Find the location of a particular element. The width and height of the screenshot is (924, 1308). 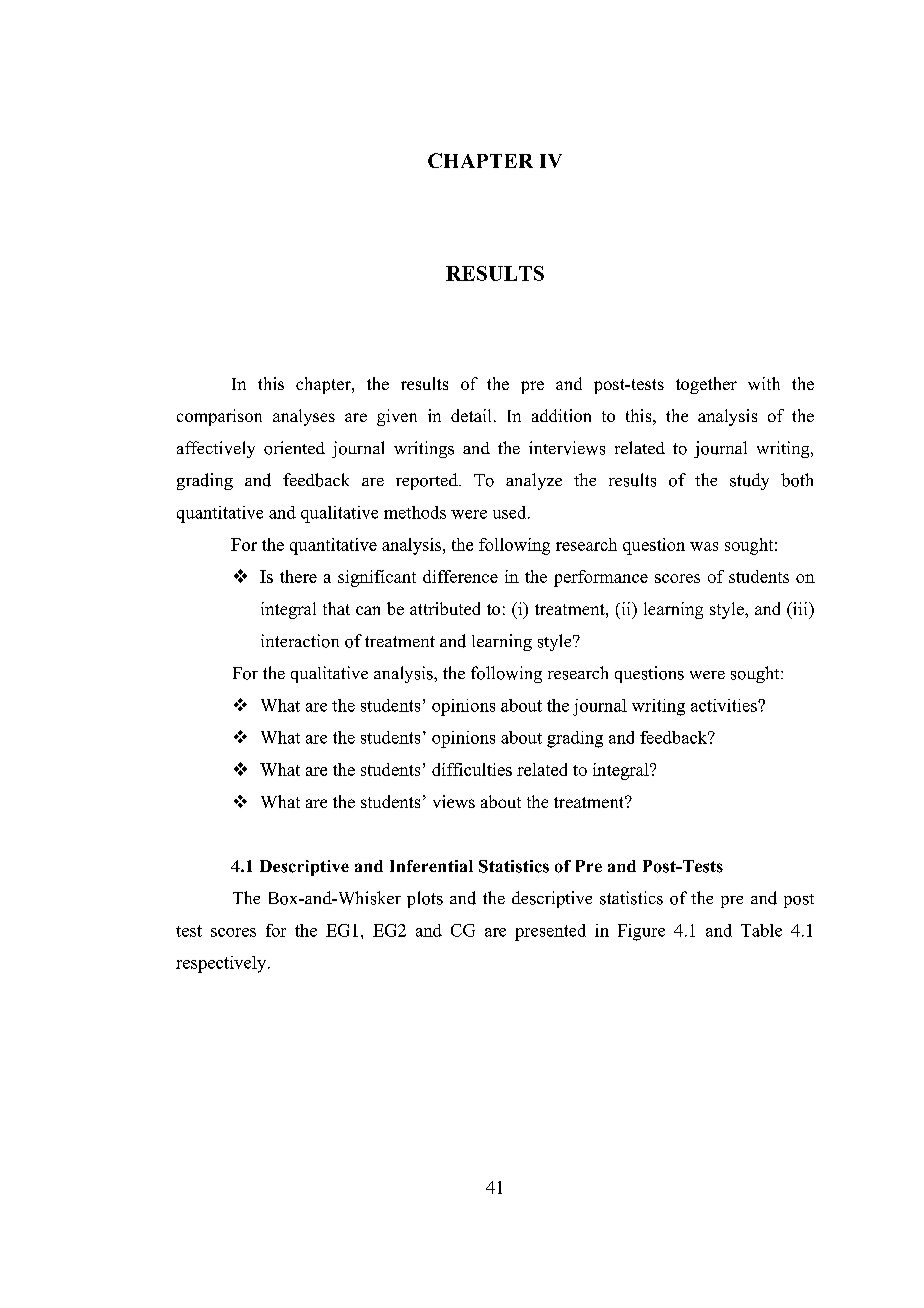

difficulties is located at coordinates (472, 769).
